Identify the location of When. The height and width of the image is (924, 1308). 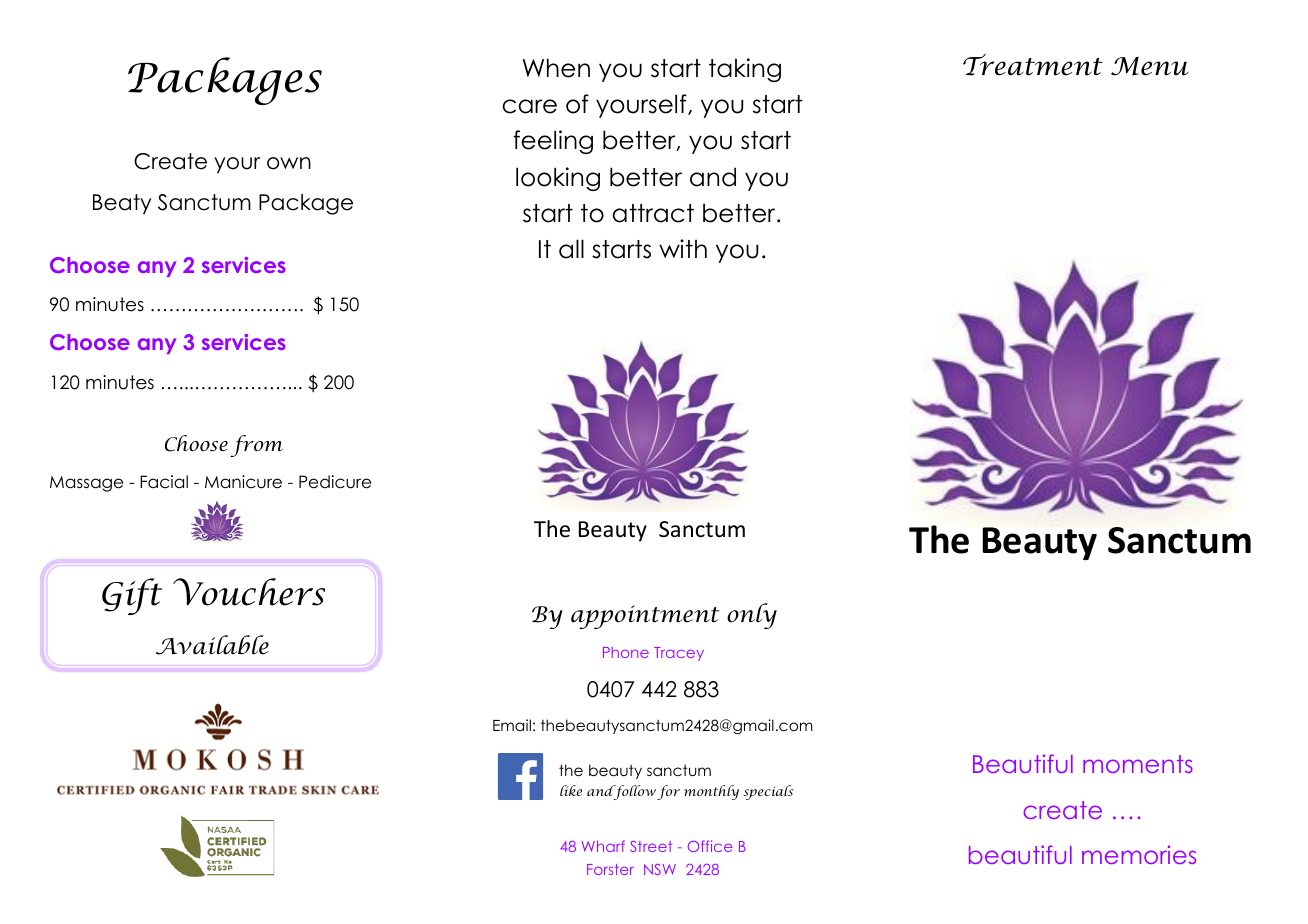
(556, 68).
